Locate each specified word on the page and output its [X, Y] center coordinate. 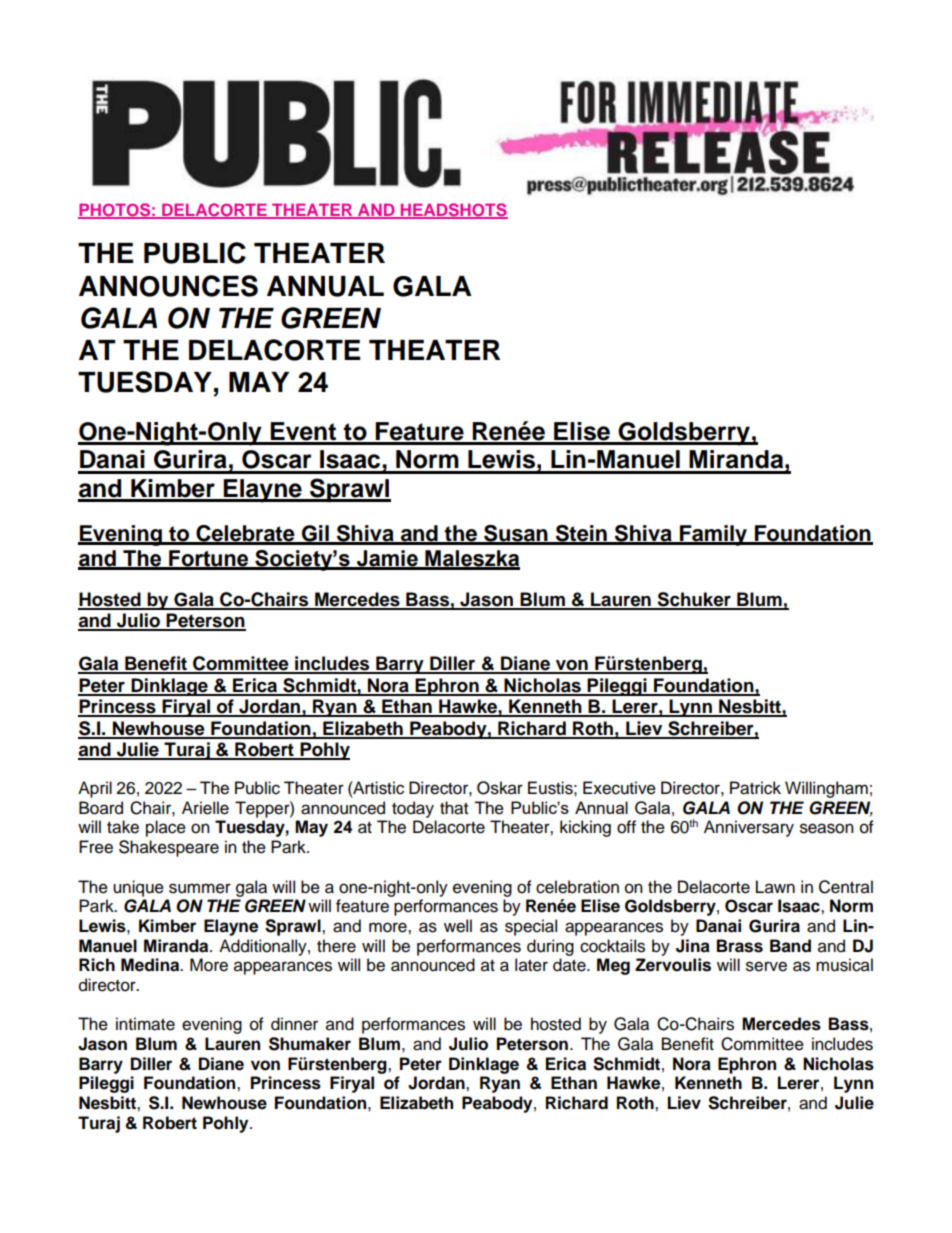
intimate [145, 1024]
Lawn [775, 887]
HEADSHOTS [453, 210]
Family [713, 535]
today [413, 809]
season [827, 828]
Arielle [205, 808]
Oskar [500, 788]
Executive [619, 788]
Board [101, 808]
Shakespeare [169, 848]
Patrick [755, 788]
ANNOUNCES [168, 286]
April [95, 789]
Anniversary [749, 828]
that [454, 808]
